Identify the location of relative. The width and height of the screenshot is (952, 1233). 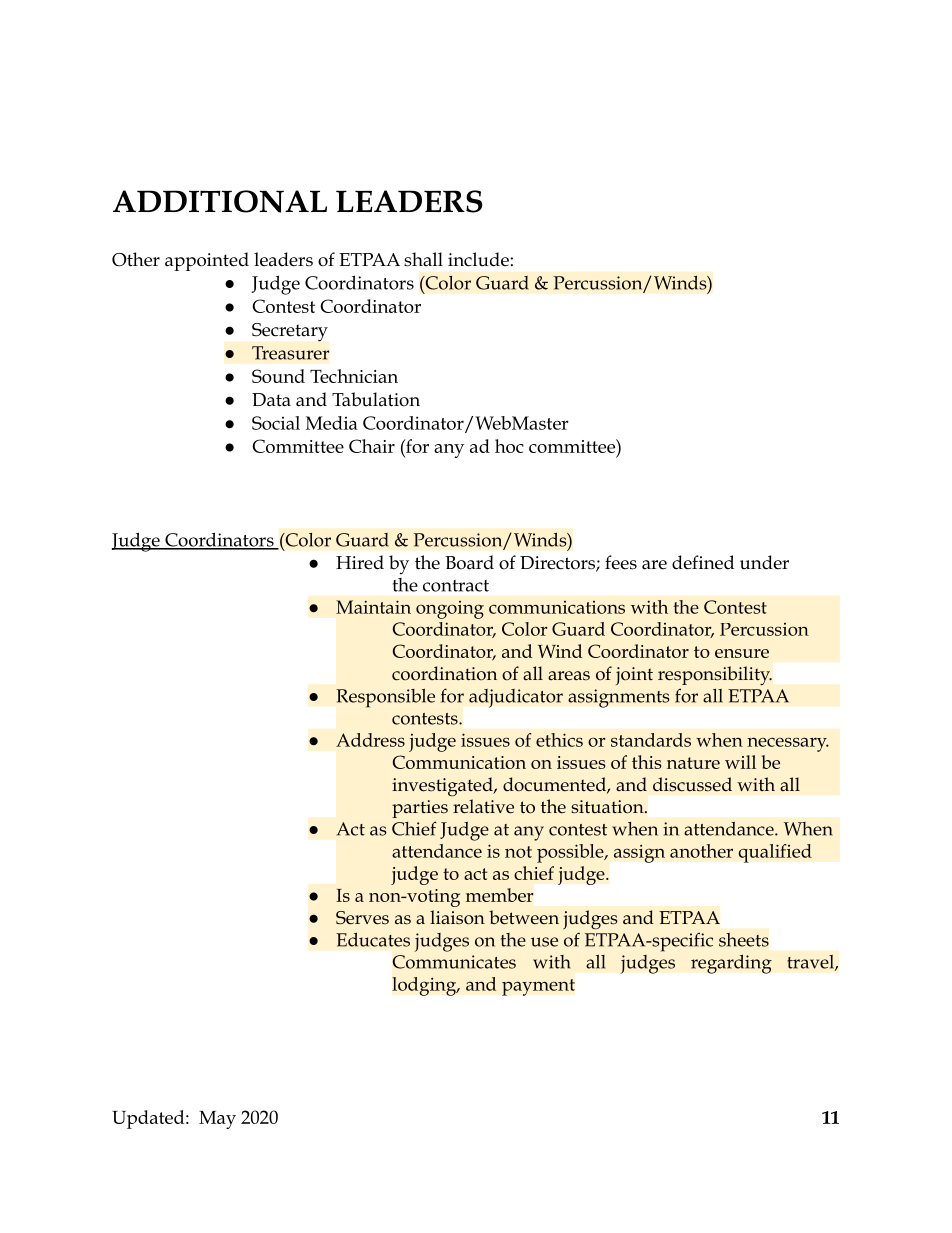
(483, 806).
